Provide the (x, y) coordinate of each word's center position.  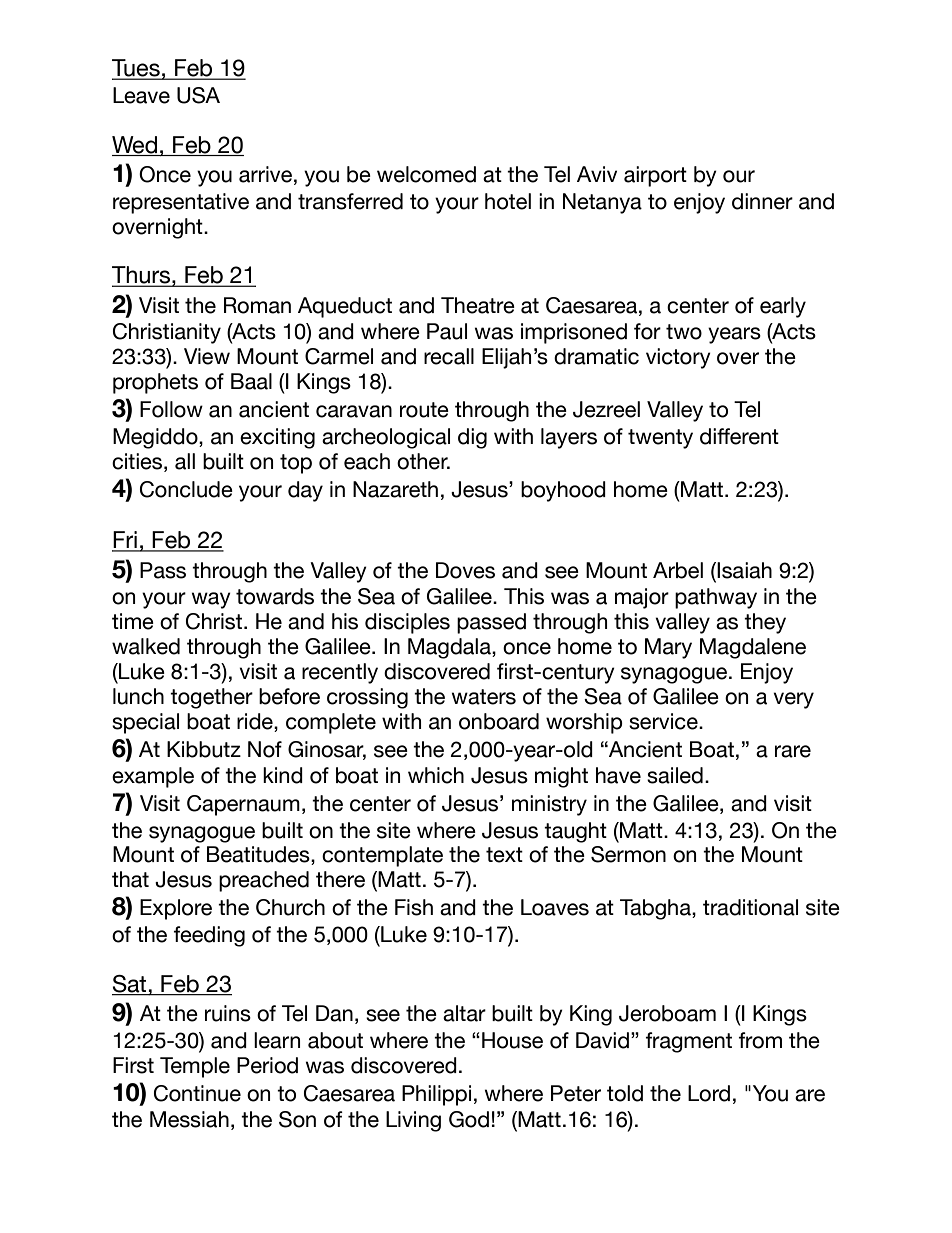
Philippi (436, 1095)
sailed (675, 775)
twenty (660, 439)
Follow (171, 409)
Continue (197, 1093)
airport (655, 176)
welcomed (426, 174)
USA (198, 95)
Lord (709, 1093)
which (436, 775)
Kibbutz (204, 749)
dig (472, 438)
